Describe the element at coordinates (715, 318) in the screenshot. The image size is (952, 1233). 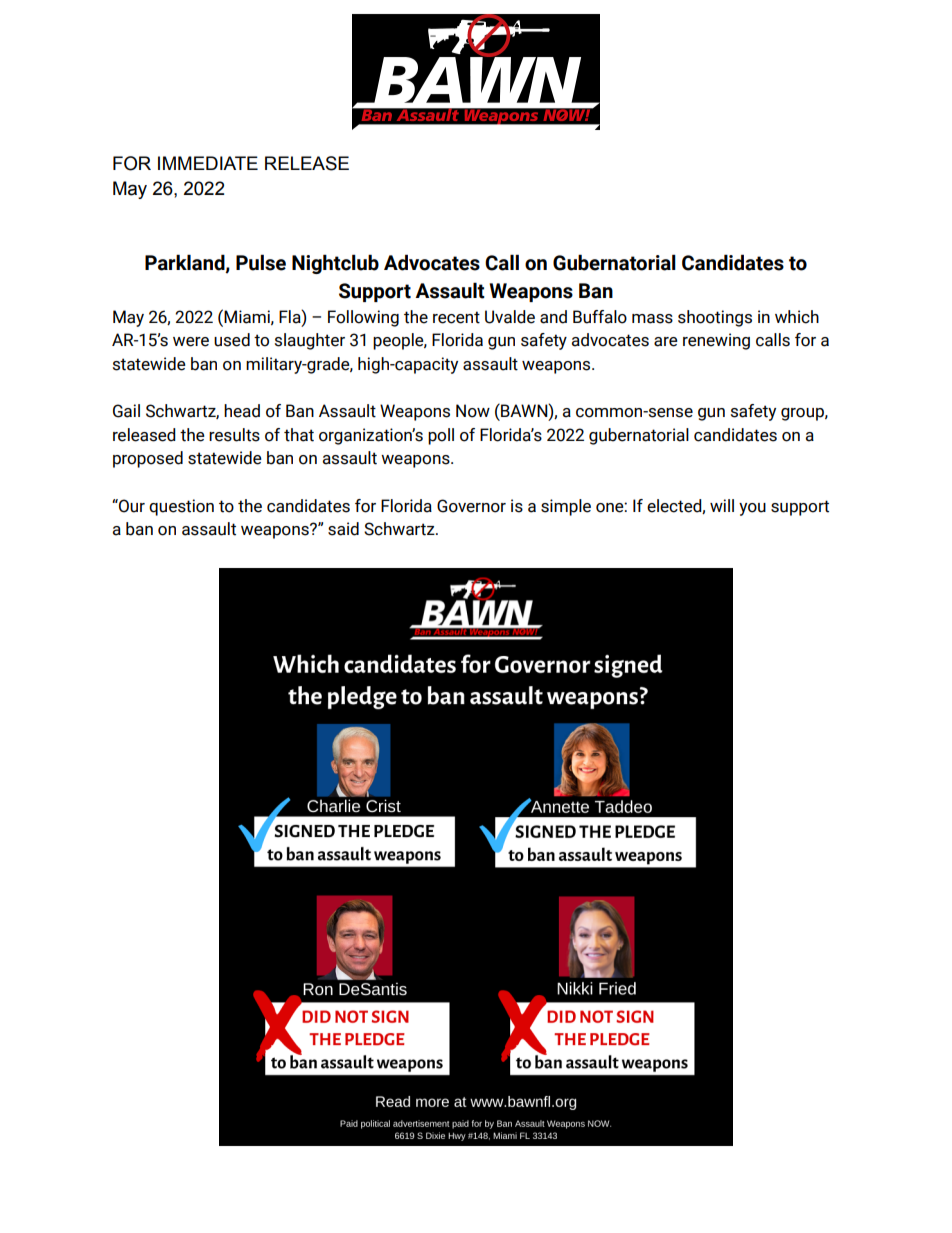
I see `shootings` at that location.
